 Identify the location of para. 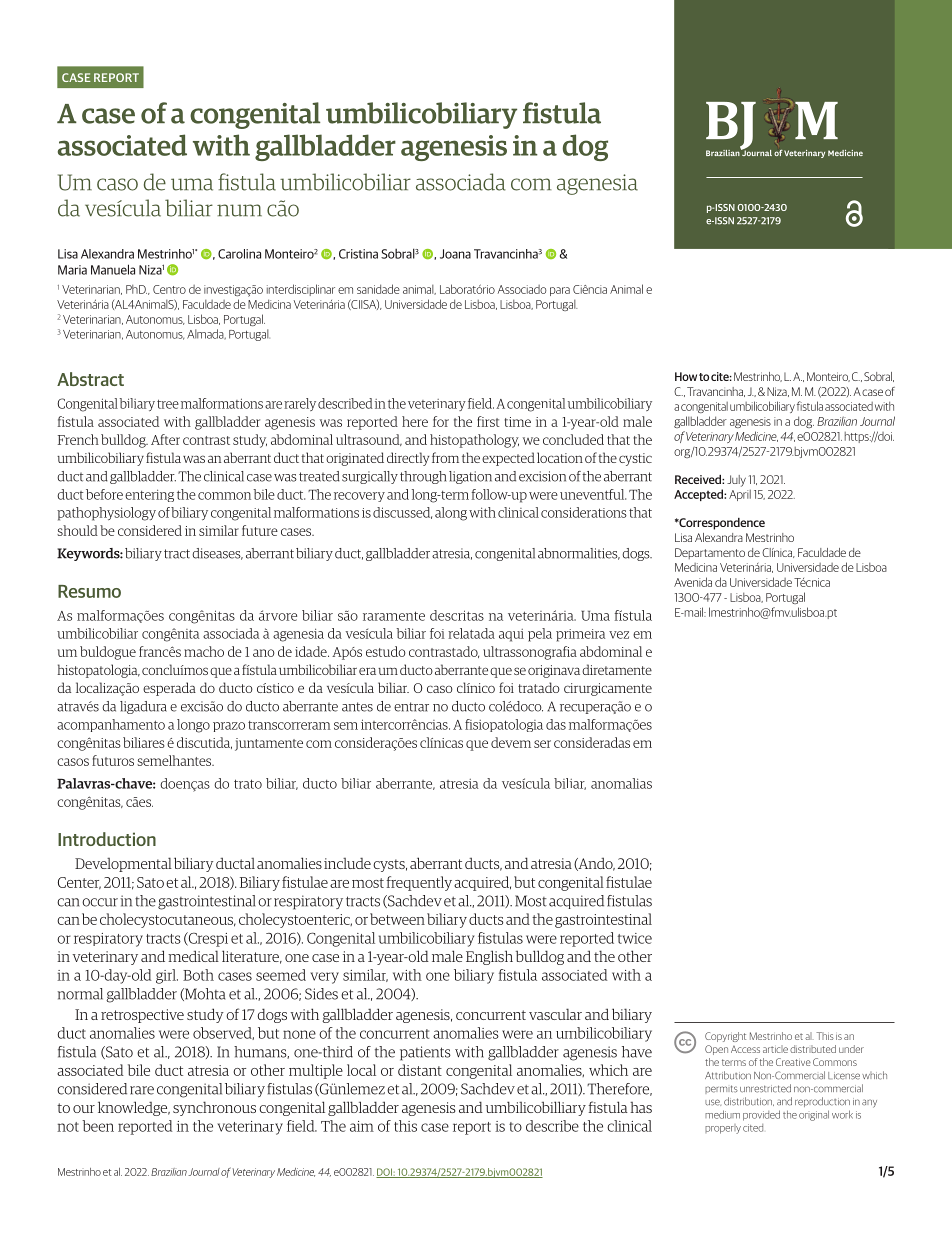
(560, 291).
